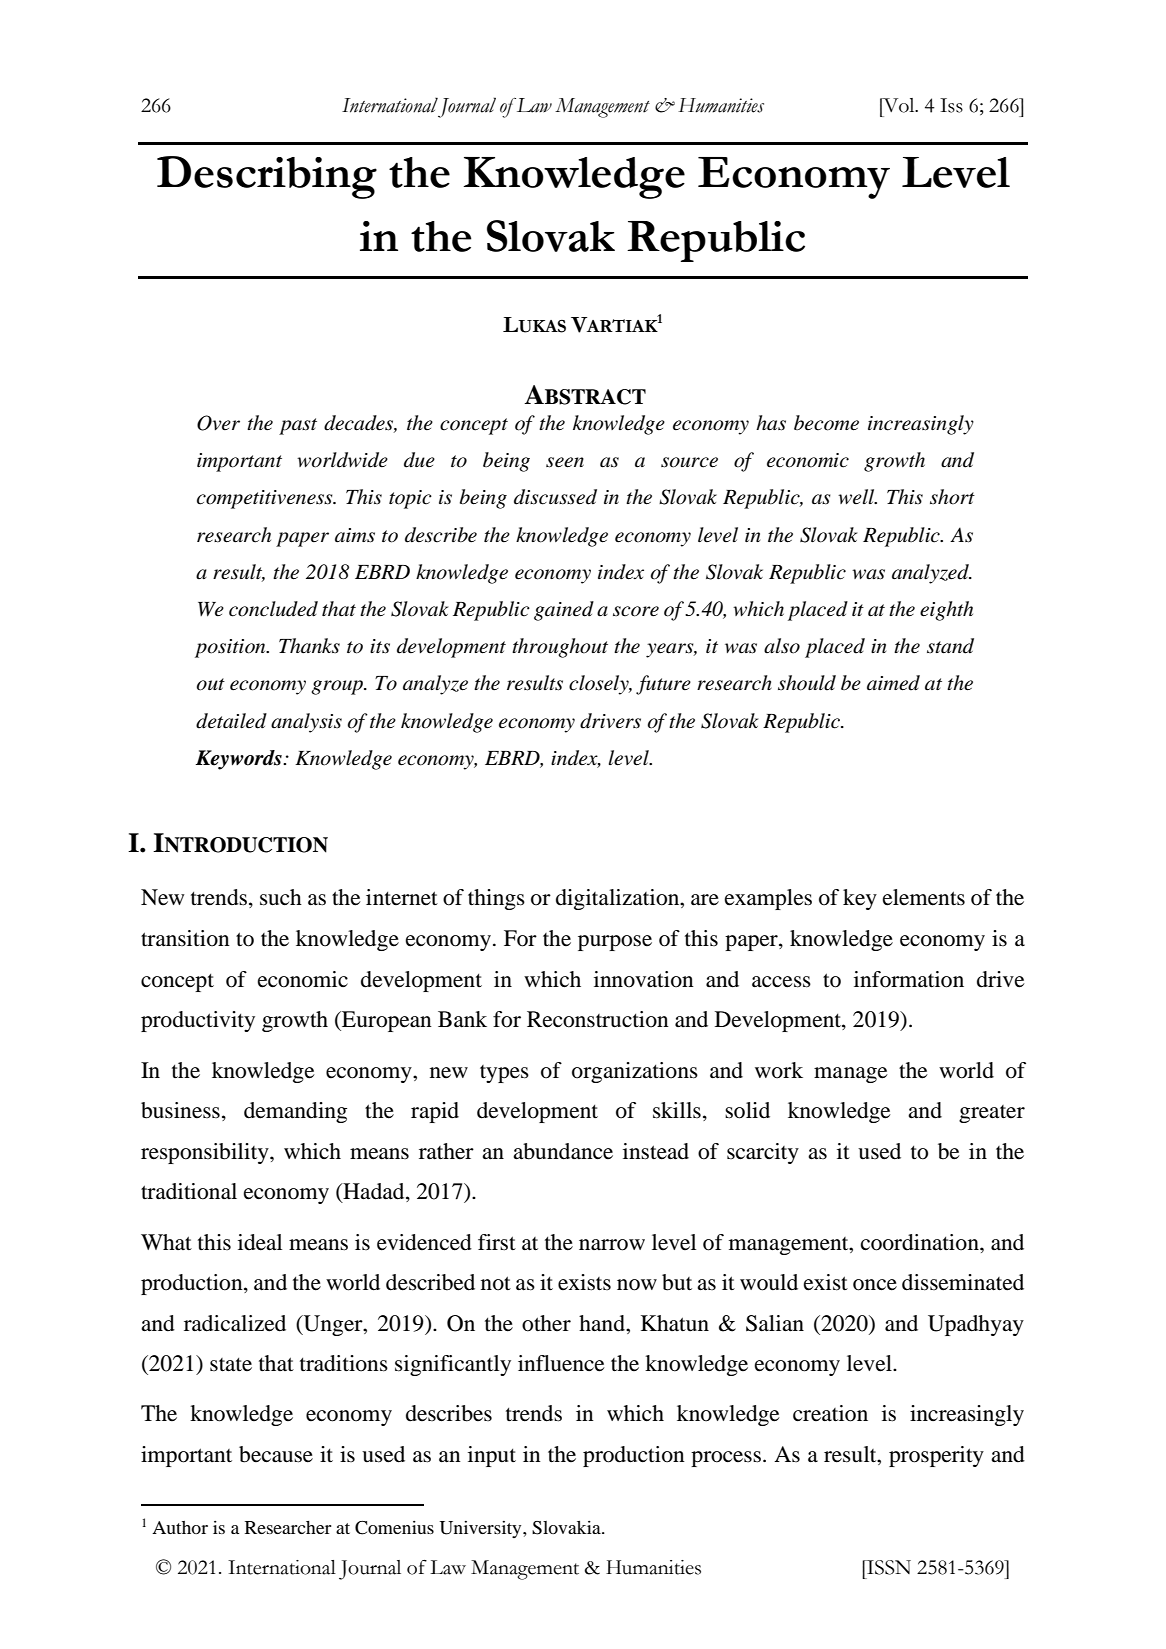 This document has width=1166, height=1649. Describe the element at coordinates (496, 899) in the document. I see `things` at that location.
